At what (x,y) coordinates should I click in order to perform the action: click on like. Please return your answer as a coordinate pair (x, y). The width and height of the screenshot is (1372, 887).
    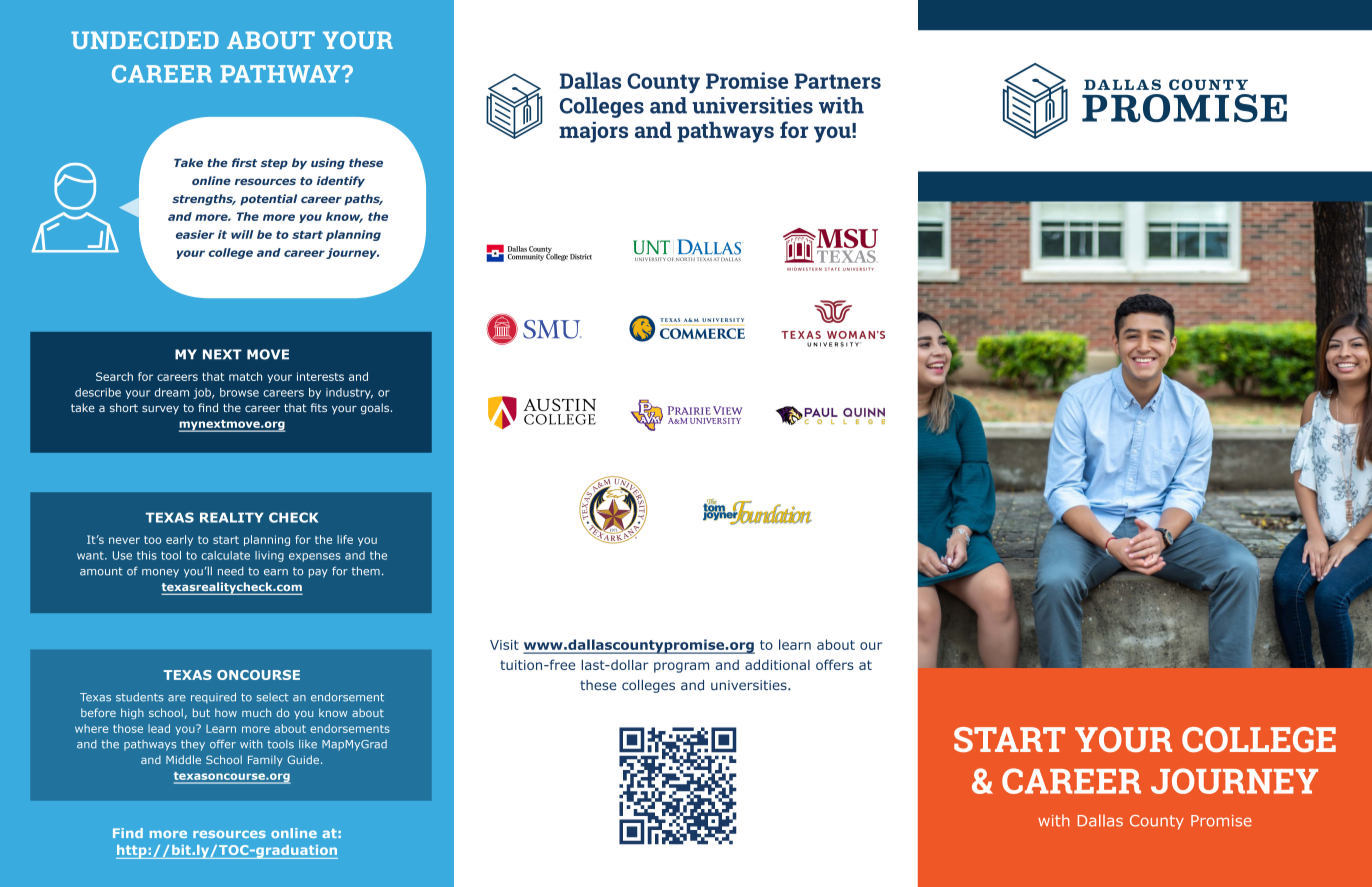
    Looking at the image, I should click on (308, 744).
